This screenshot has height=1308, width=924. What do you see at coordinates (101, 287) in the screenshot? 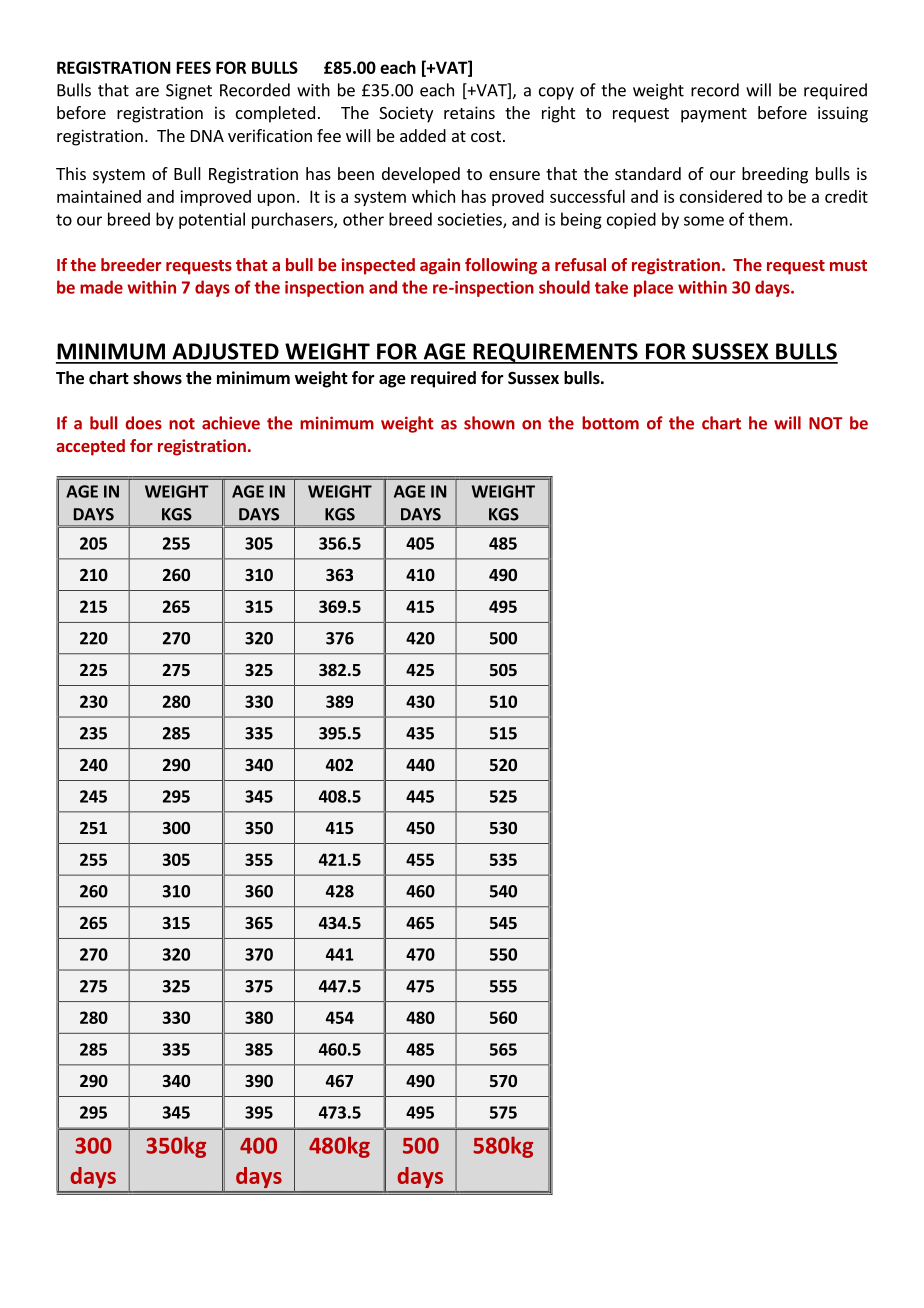
I see `made` at bounding box center [101, 287].
